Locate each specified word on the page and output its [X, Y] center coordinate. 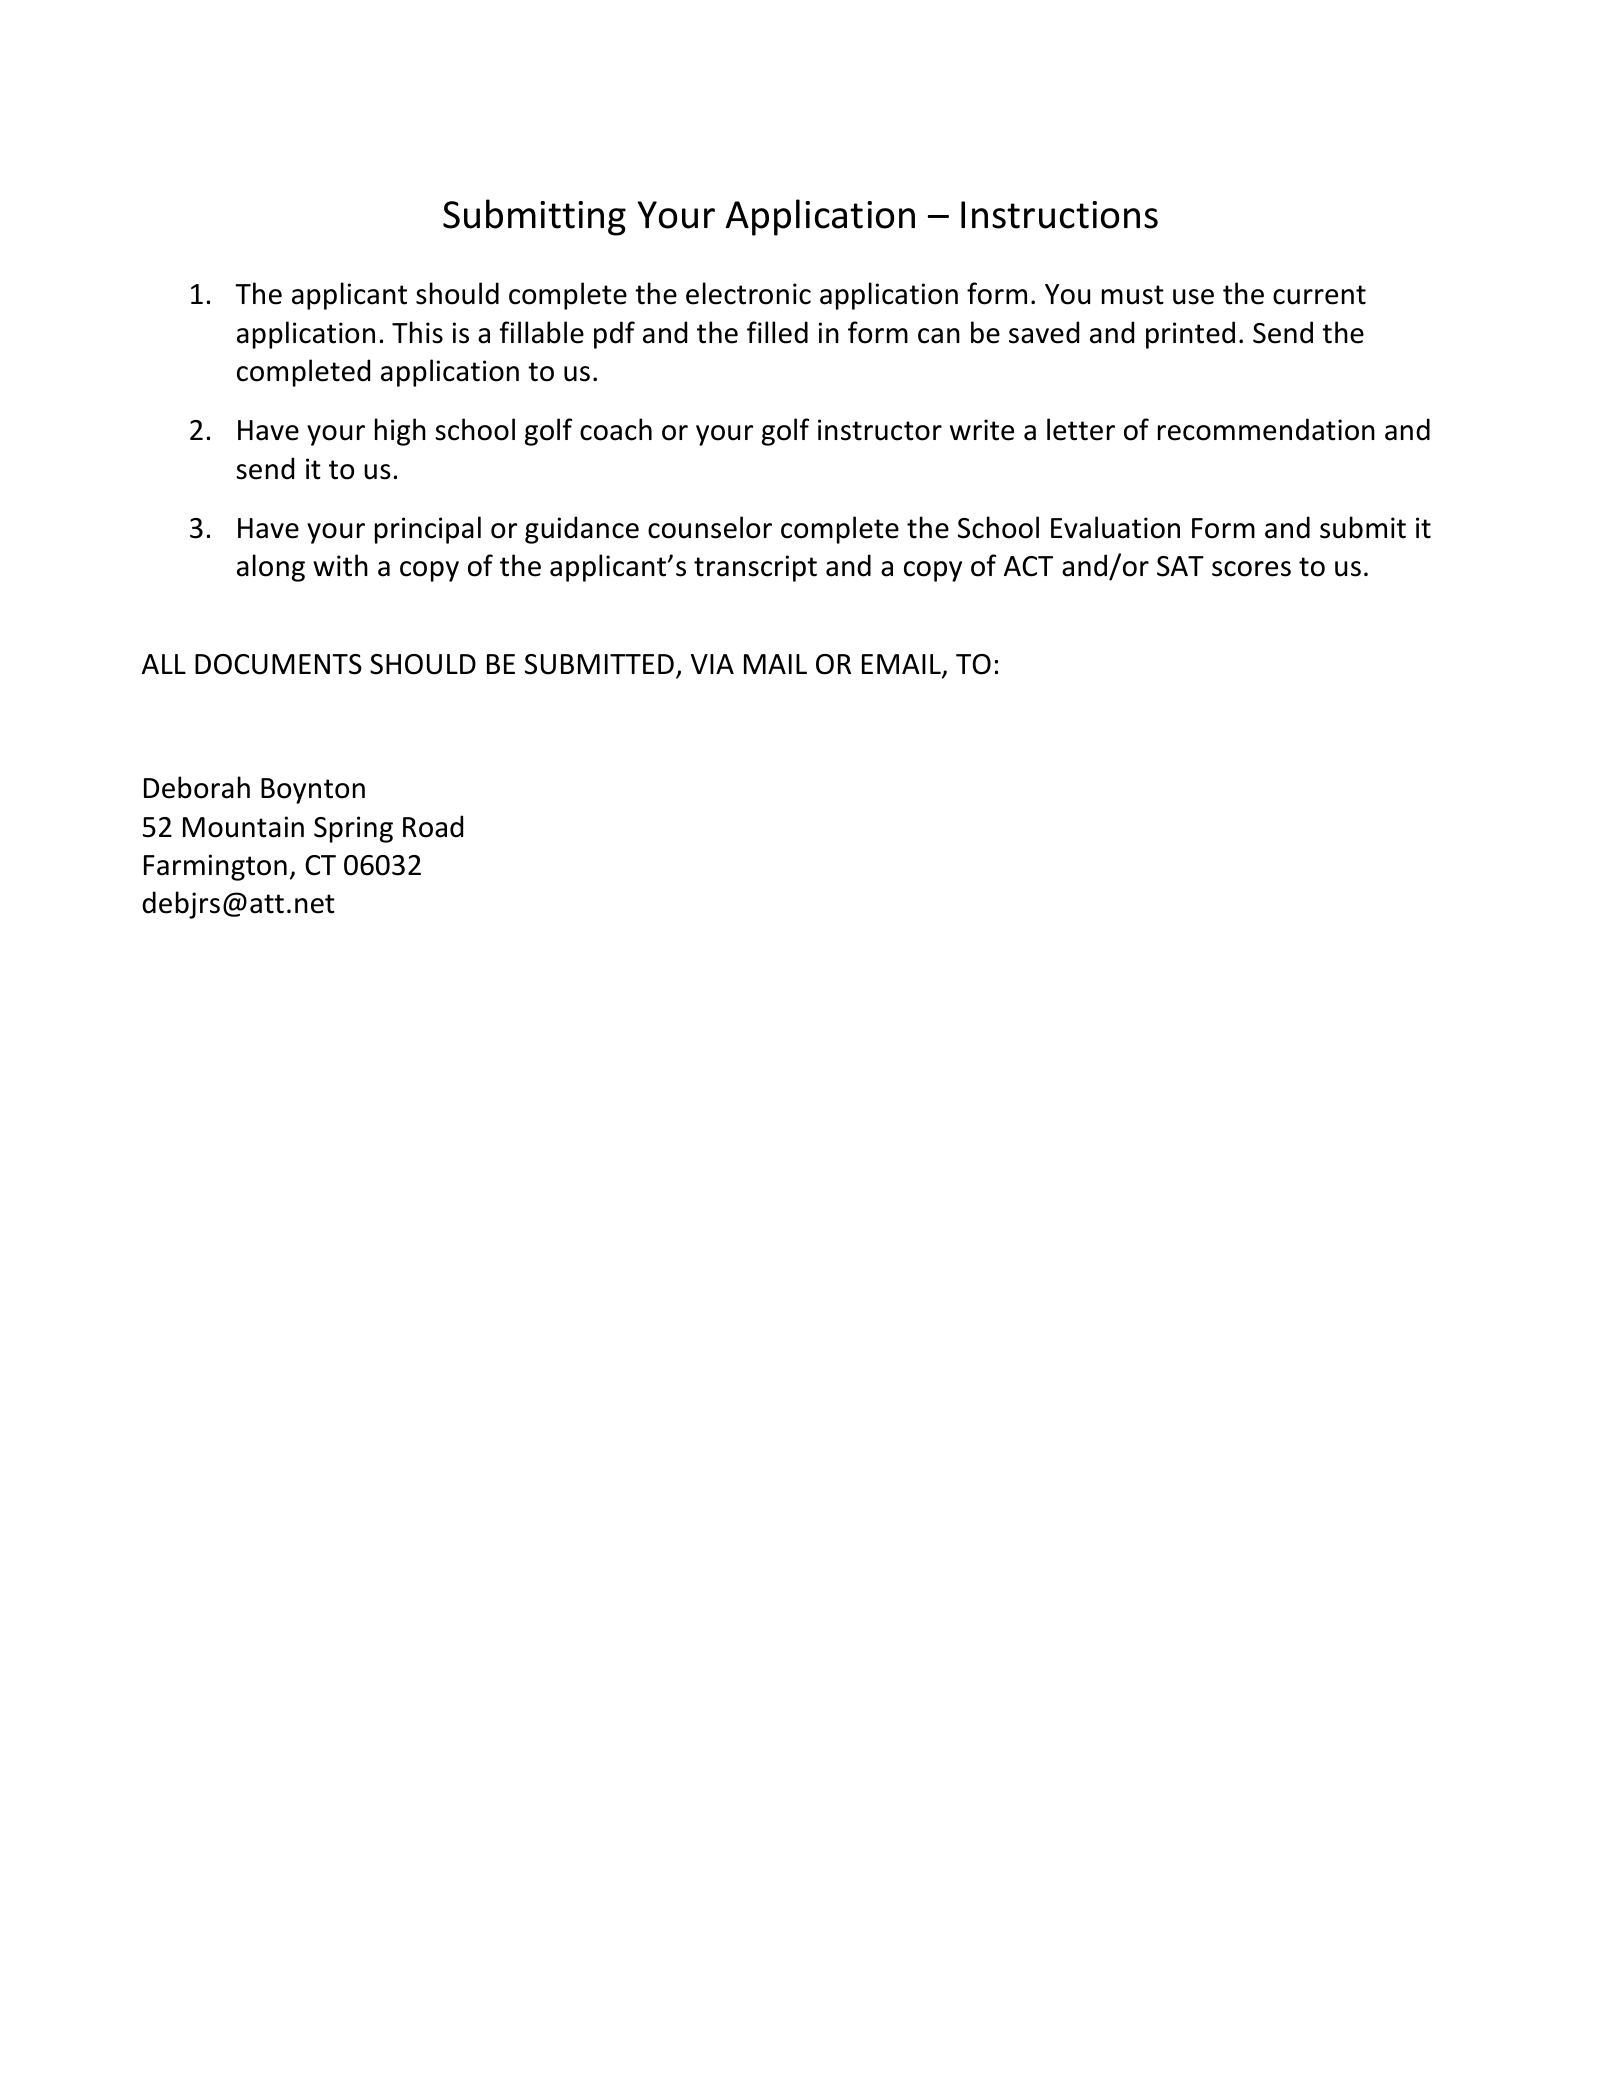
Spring [353, 829]
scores [1251, 569]
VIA [712, 664]
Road [433, 826]
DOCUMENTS [278, 664]
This [417, 332]
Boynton [313, 791]
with [340, 565]
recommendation [1266, 429]
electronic [748, 293]
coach [616, 429]
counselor [710, 527]
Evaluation [1115, 527]
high [400, 432]
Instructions [1059, 215]
